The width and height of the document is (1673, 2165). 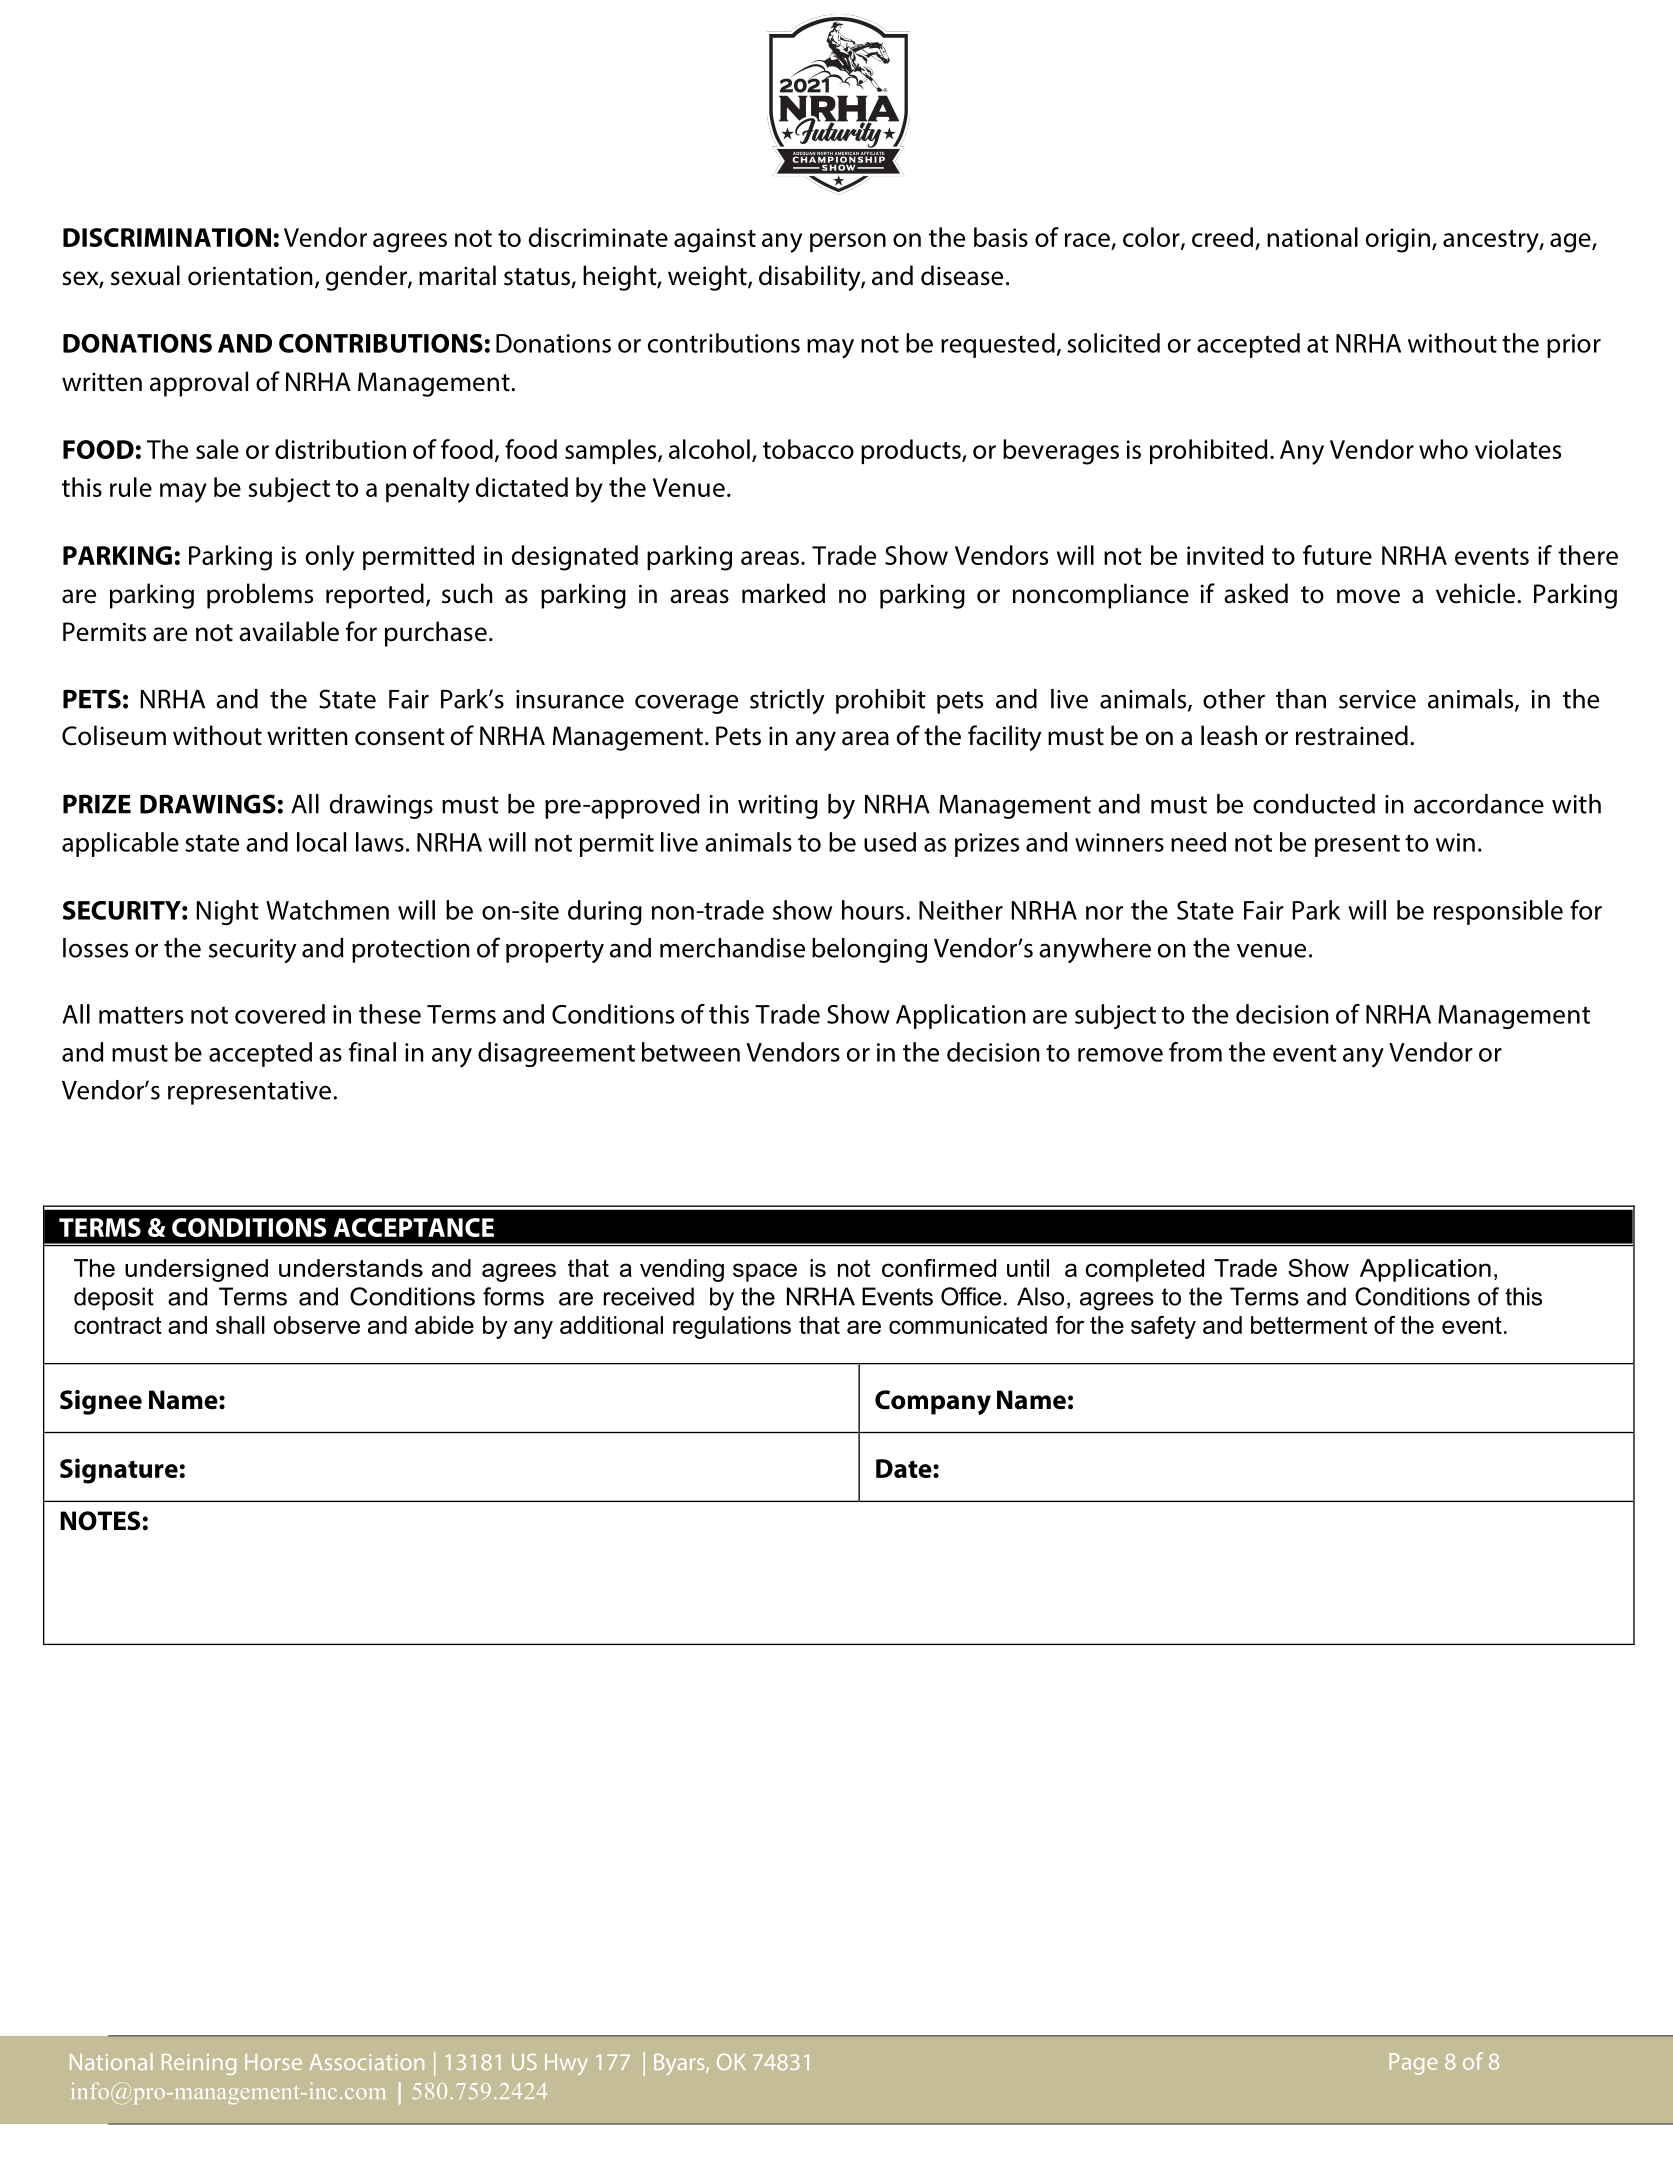 What do you see at coordinates (848, 242) in the document?
I see `person` at bounding box center [848, 242].
